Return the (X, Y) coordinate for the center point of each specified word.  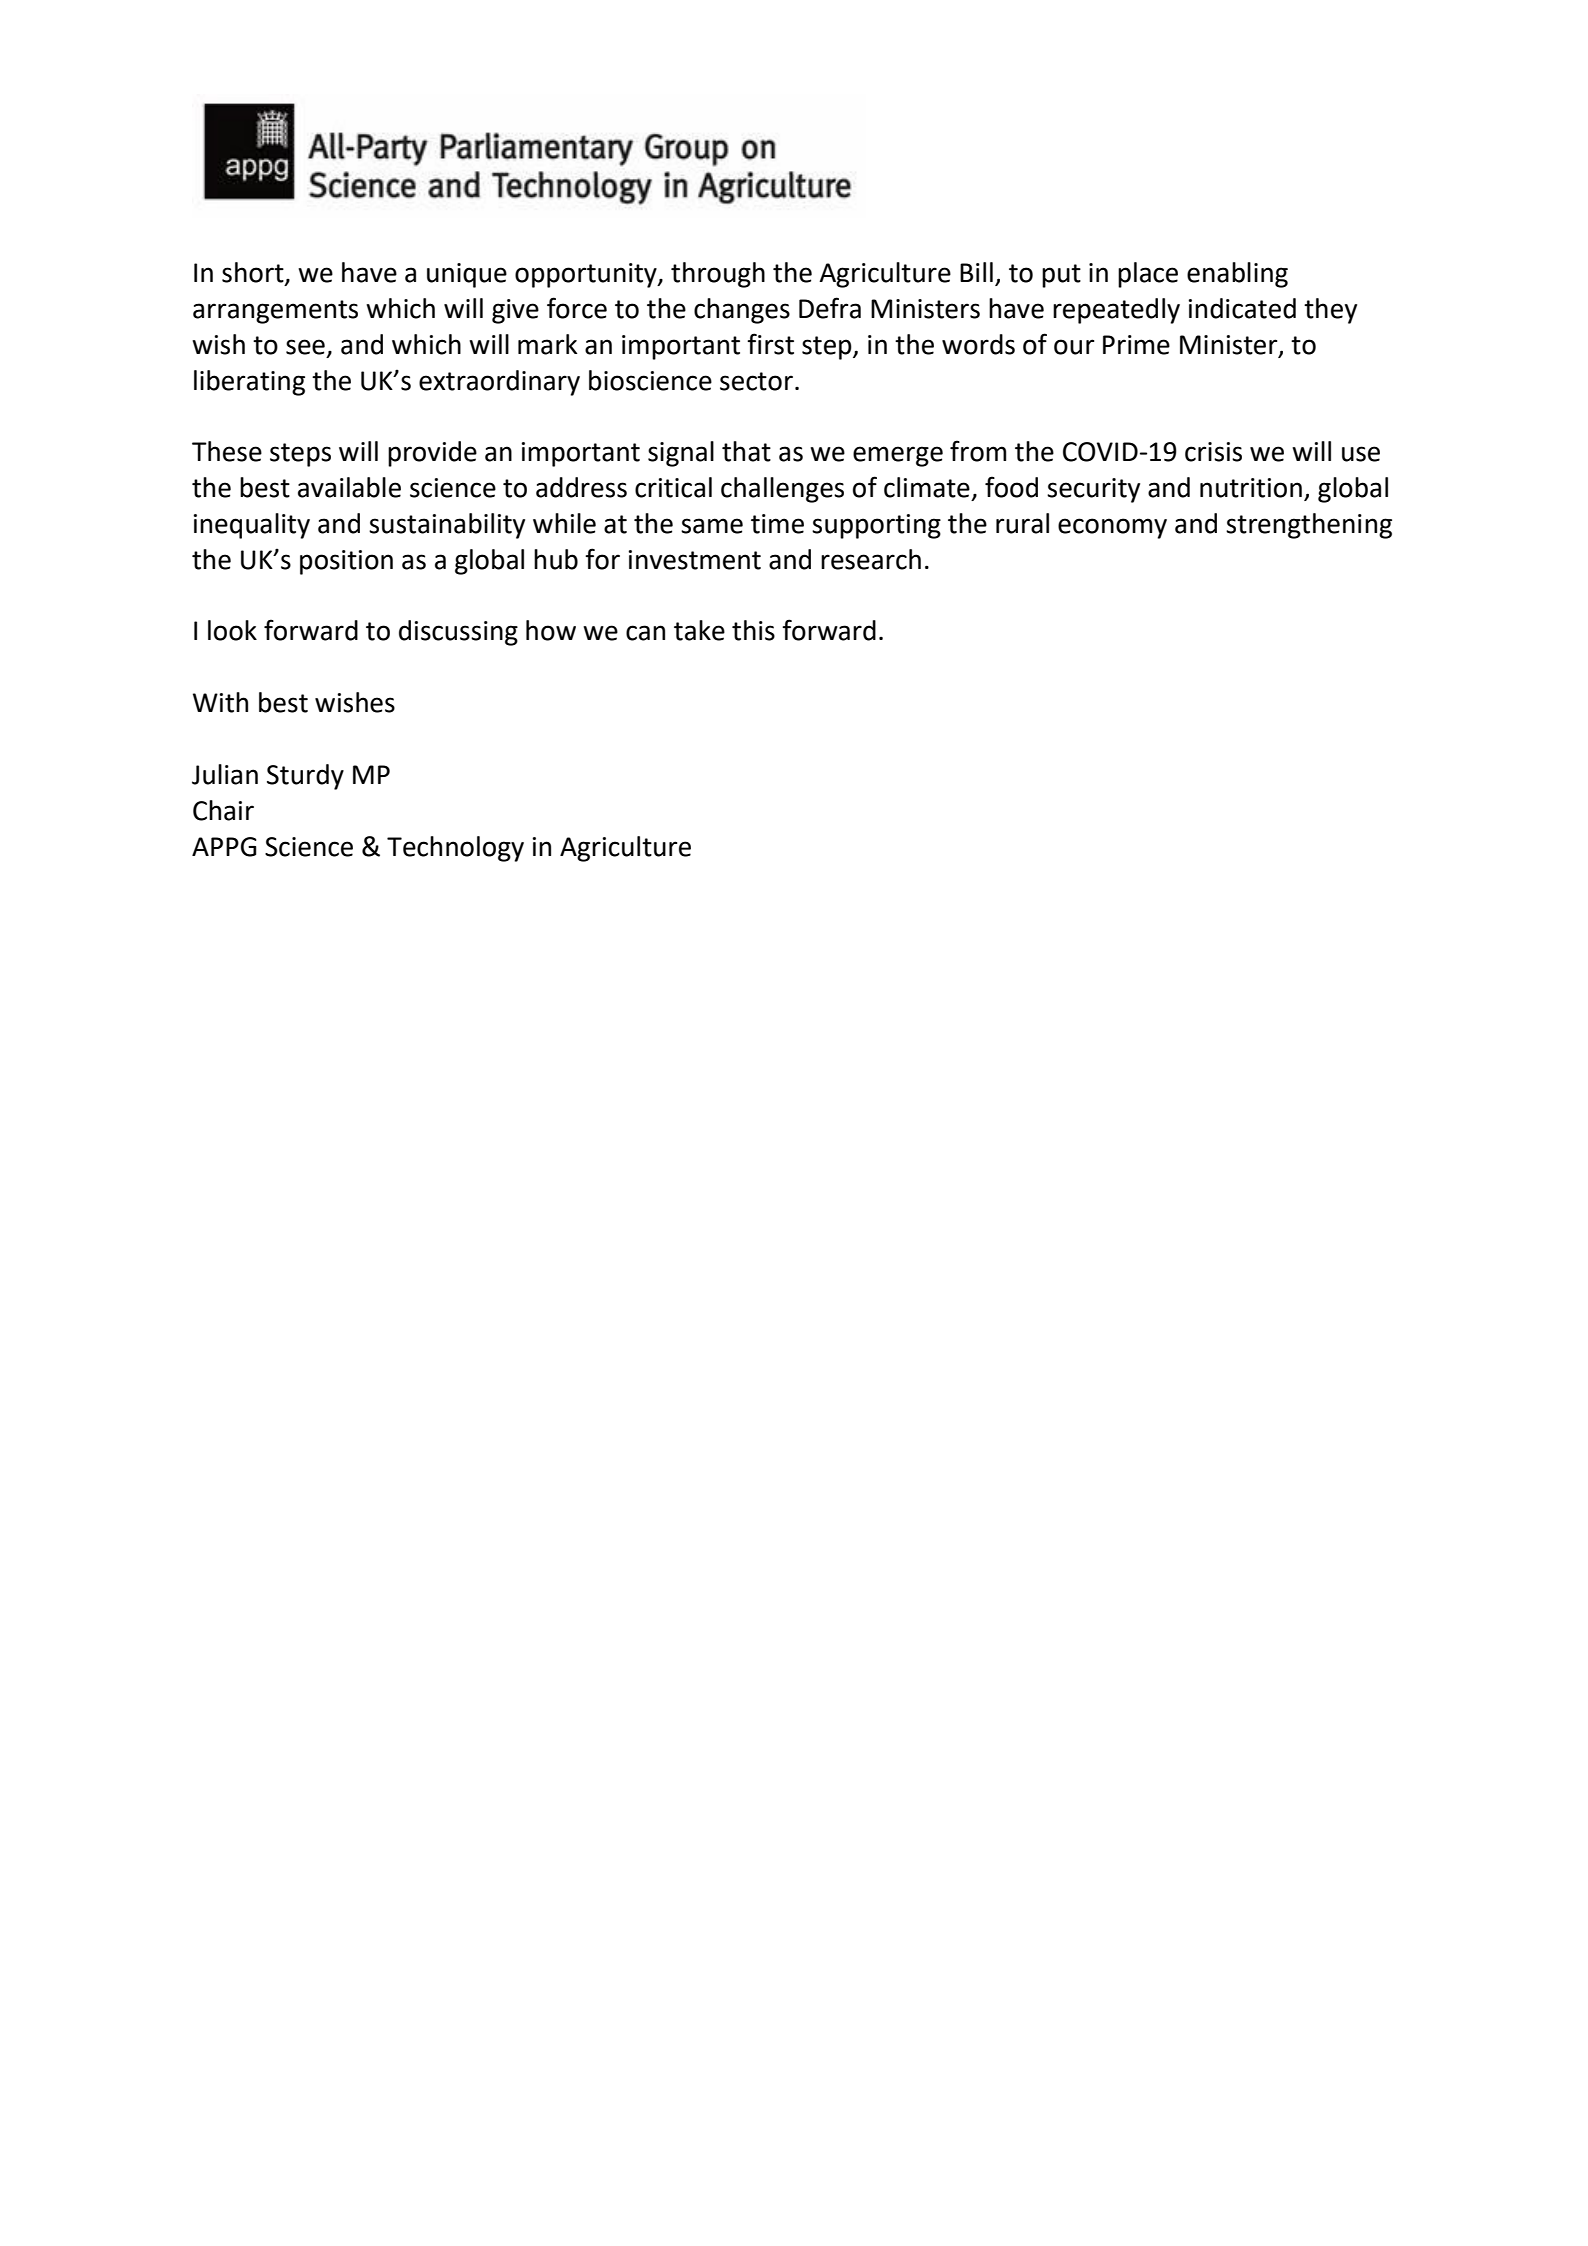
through (718, 275)
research (871, 559)
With (220, 702)
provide (432, 454)
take (699, 630)
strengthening (1309, 526)
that (746, 451)
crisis (1213, 452)
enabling (1237, 275)
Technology (455, 849)
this (753, 630)
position (346, 562)
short (254, 273)
